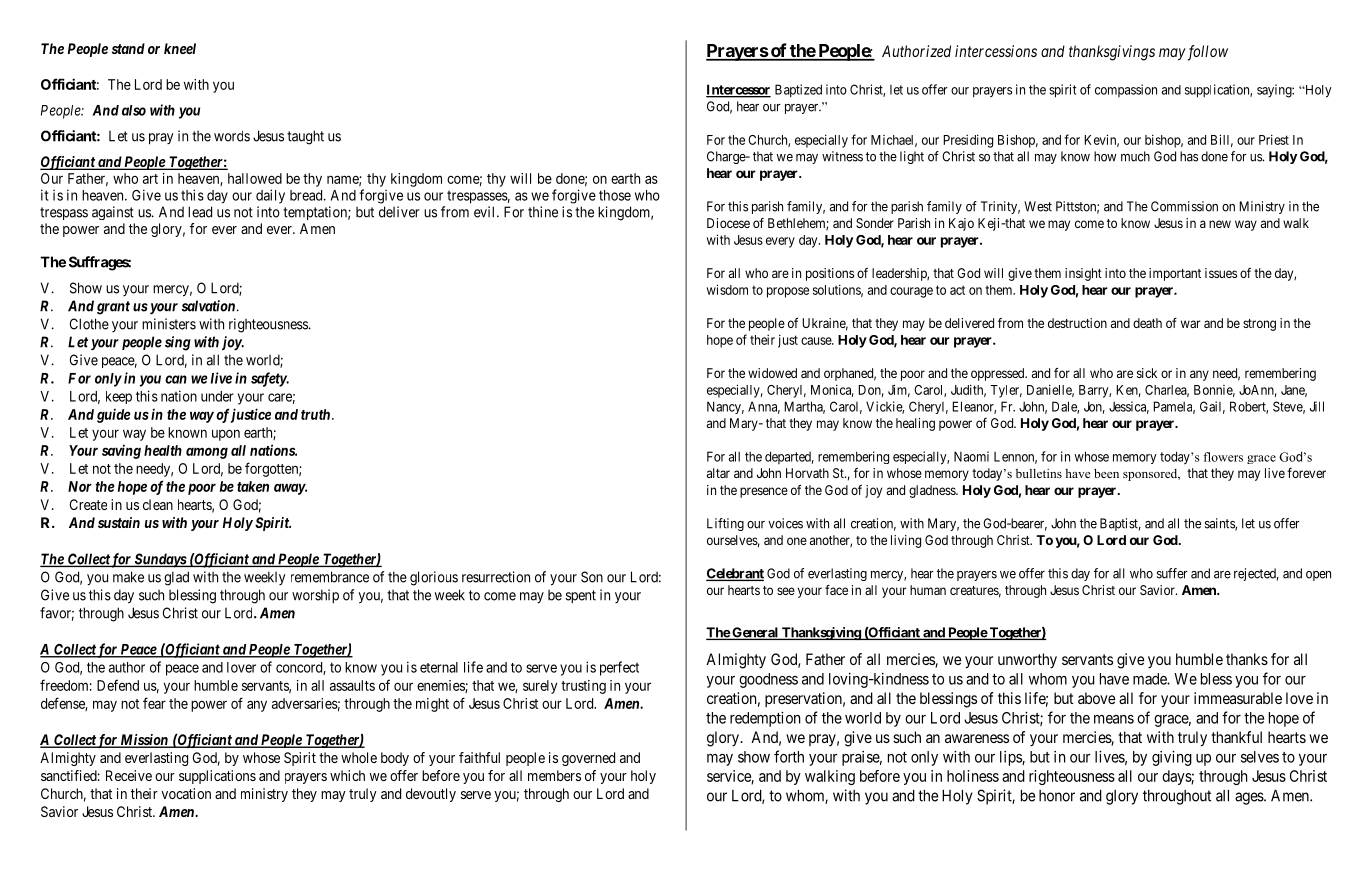 This screenshot has width=1372, height=887. I want to click on Anna, so click(764, 407).
